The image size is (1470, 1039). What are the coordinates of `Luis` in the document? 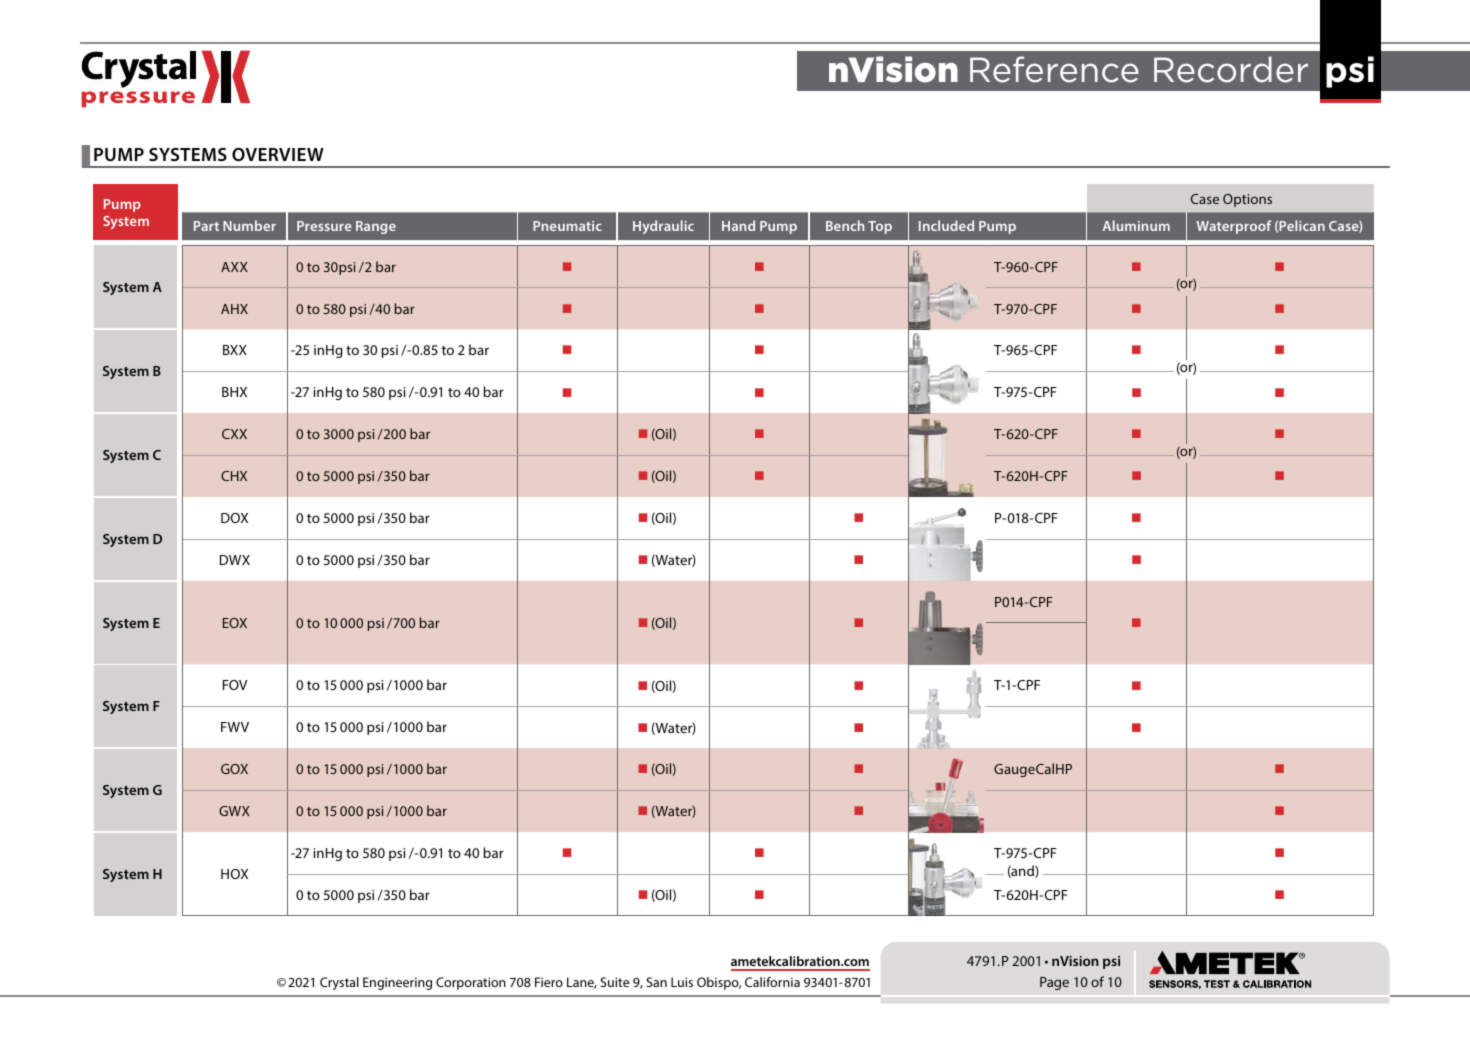 It's located at (682, 982).
